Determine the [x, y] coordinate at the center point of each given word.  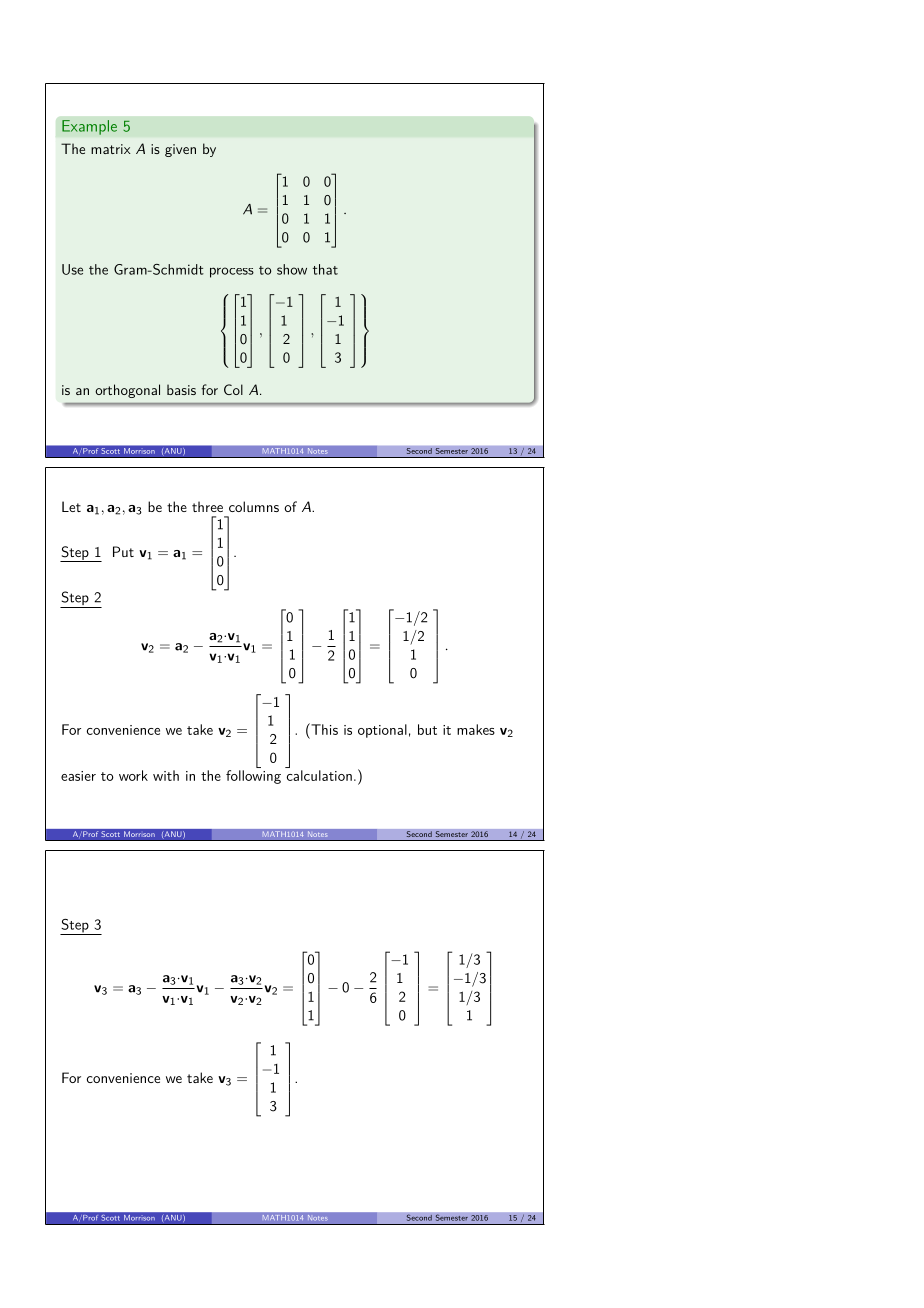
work [133, 775]
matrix [111, 149]
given [180, 150]
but [427, 729]
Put [123, 551]
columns [254, 506]
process [232, 272]
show [292, 269]
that [325, 269]
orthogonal [127, 391]
